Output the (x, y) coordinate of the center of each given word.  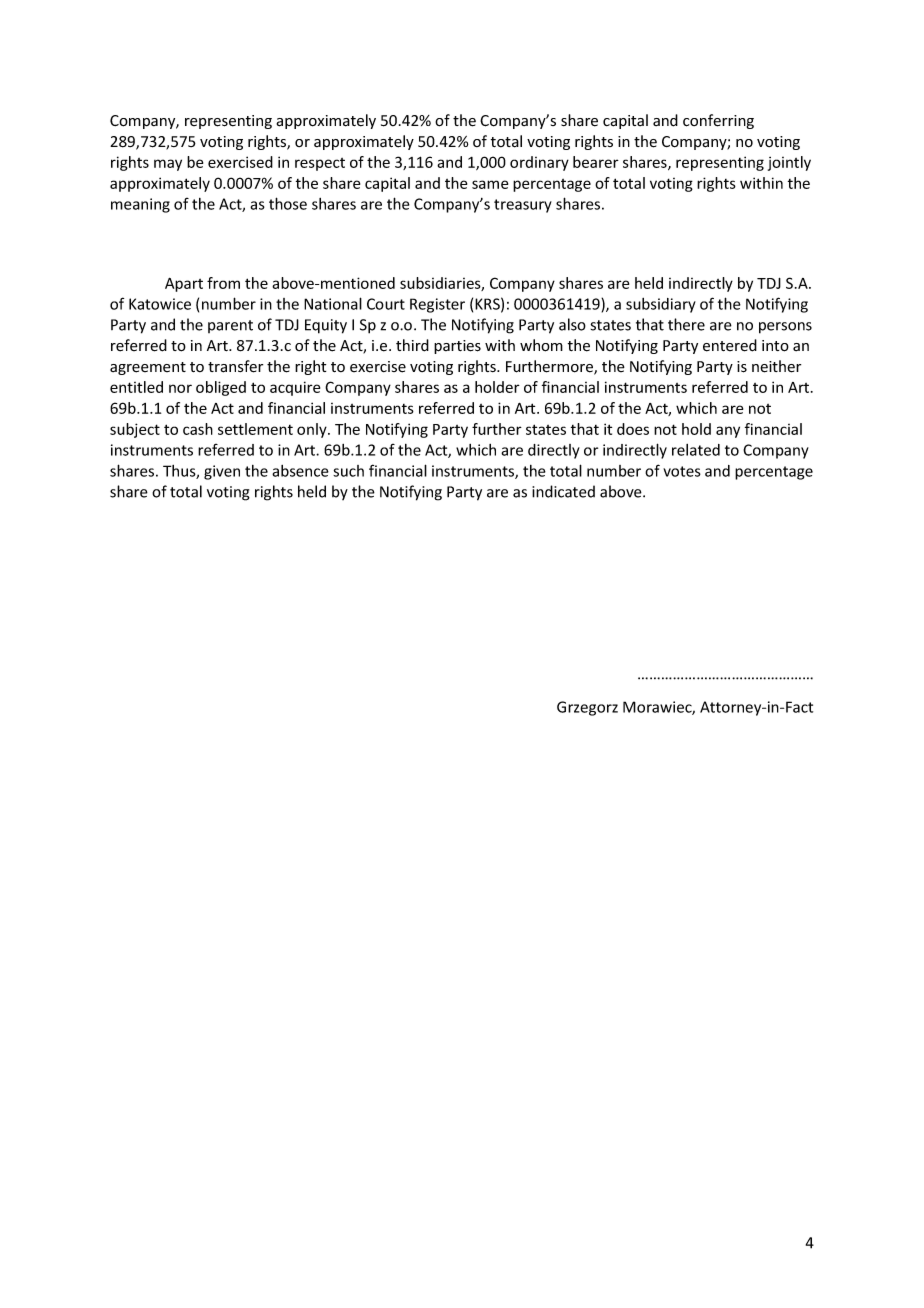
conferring (718, 121)
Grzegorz (587, 708)
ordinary (539, 163)
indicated (563, 491)
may (168, 165)
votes (682, 471)
